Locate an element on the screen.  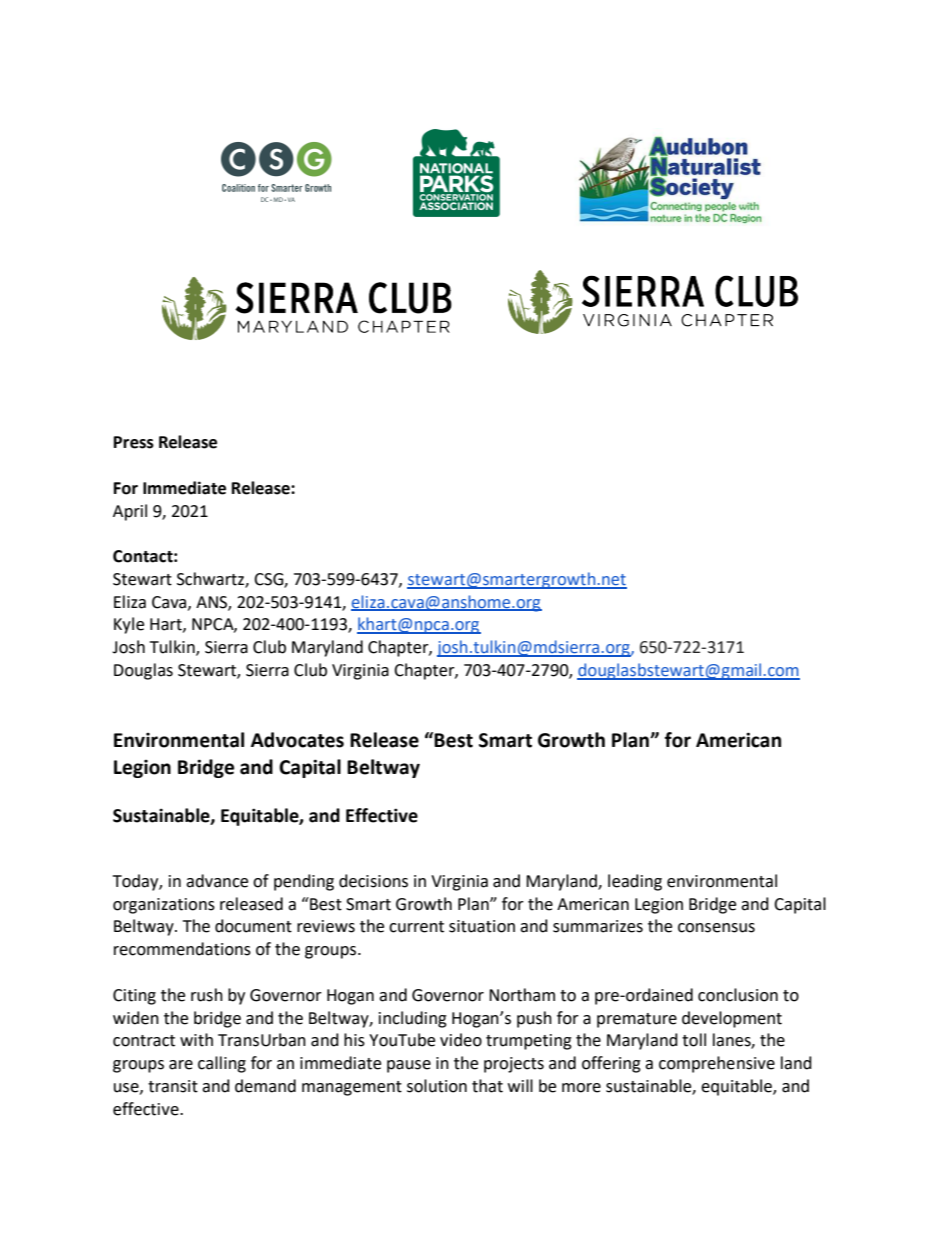
calling is located at coordinates (222, 1064).
